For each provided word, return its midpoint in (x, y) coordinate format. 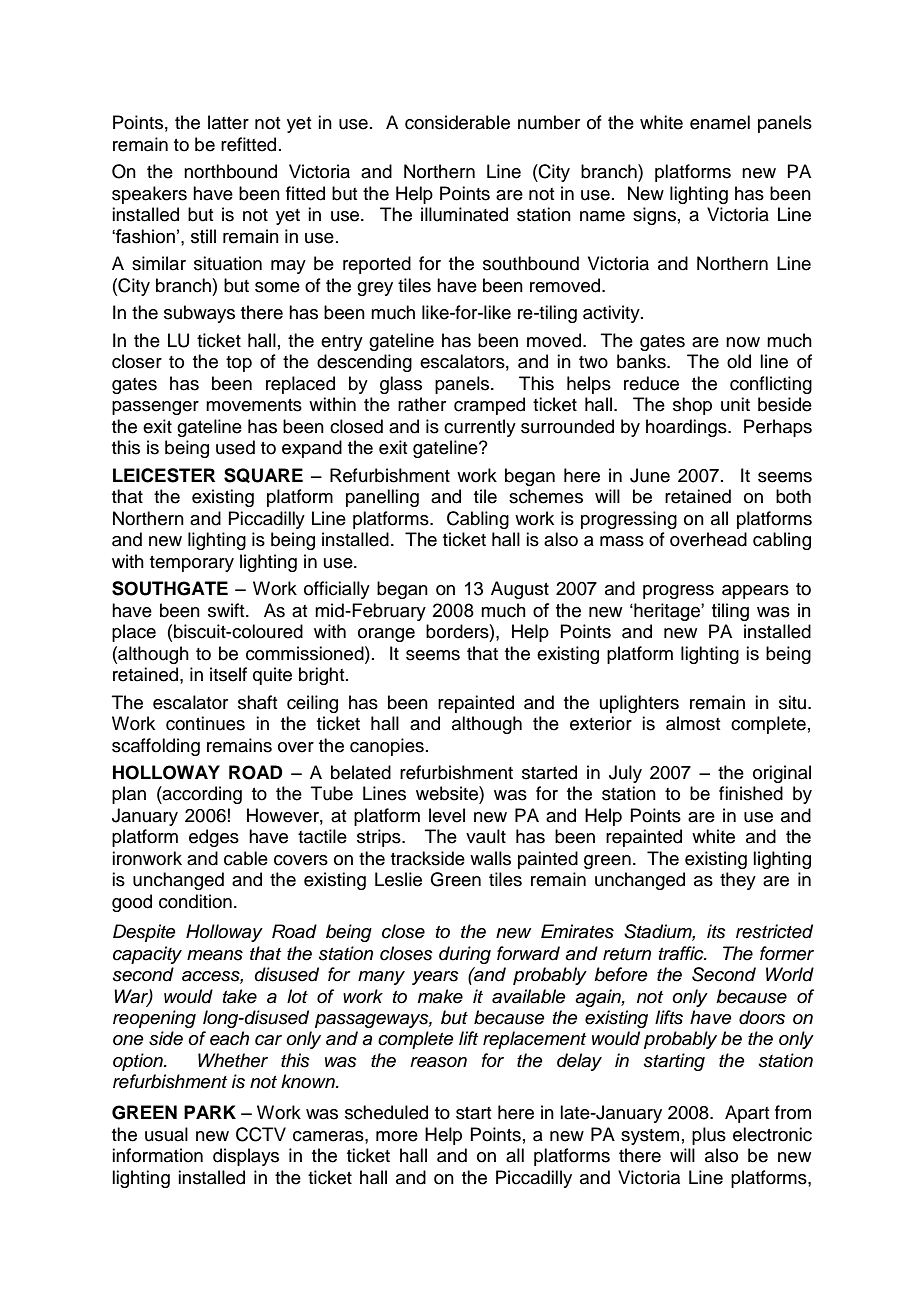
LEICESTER (164, 475)
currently (480, 428)
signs (654, 216)
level (447, 815)
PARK (210, 1112)
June (650, 475)
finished (751, 793)
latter (228, 122)
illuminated (464, 214)
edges (214, 838)
